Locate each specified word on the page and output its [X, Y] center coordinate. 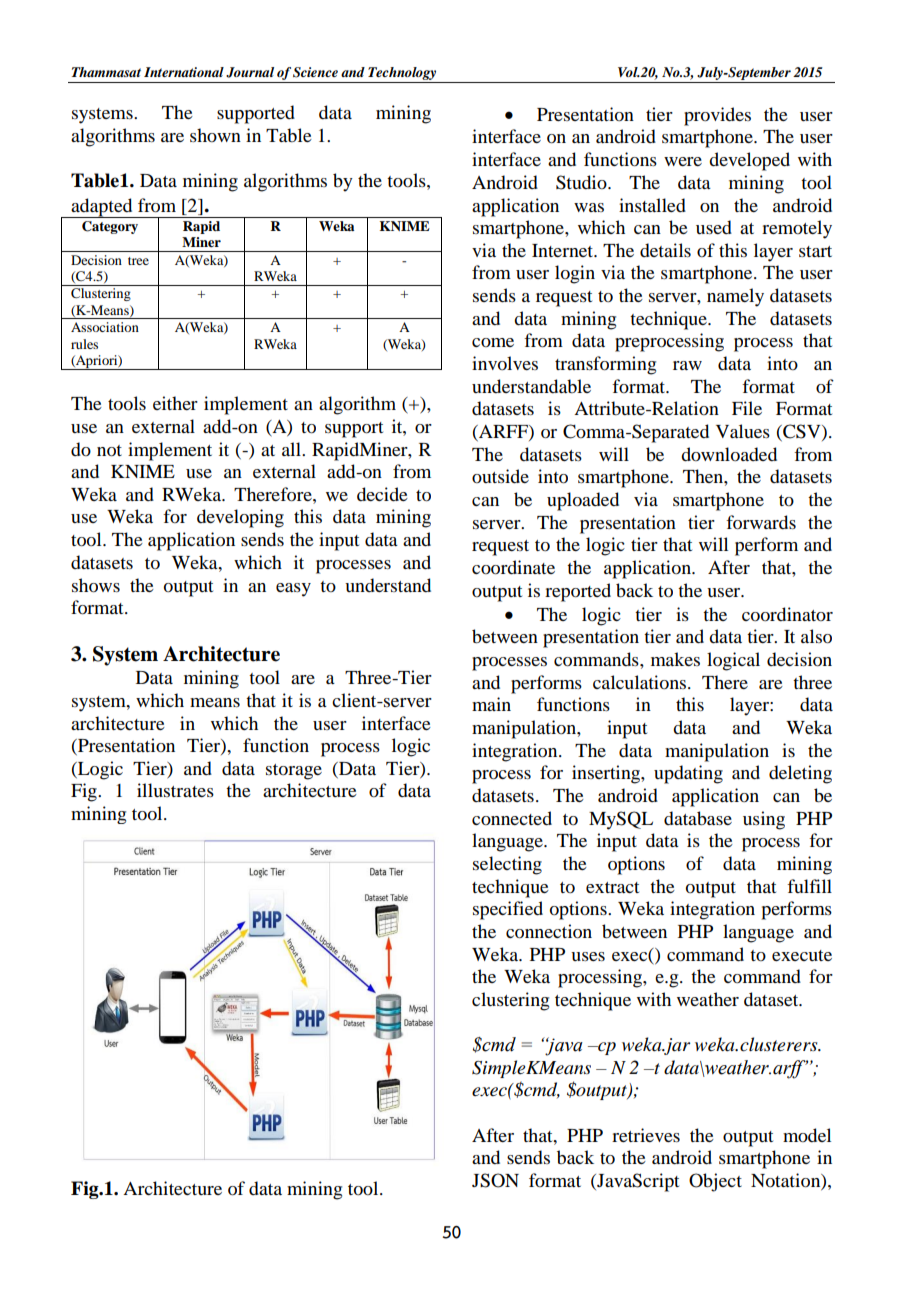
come [493, 342]
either [175, 403]
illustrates [175, 790]
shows [96, 585]
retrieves [646, 1135]
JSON [495, 1180]
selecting [507, 865]
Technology [402, 73]
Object [715, 1182]
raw [687, 365]
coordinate [513, 567]
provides [717, 116]
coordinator [787, 614]
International [184, 72]
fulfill [809, 886]
